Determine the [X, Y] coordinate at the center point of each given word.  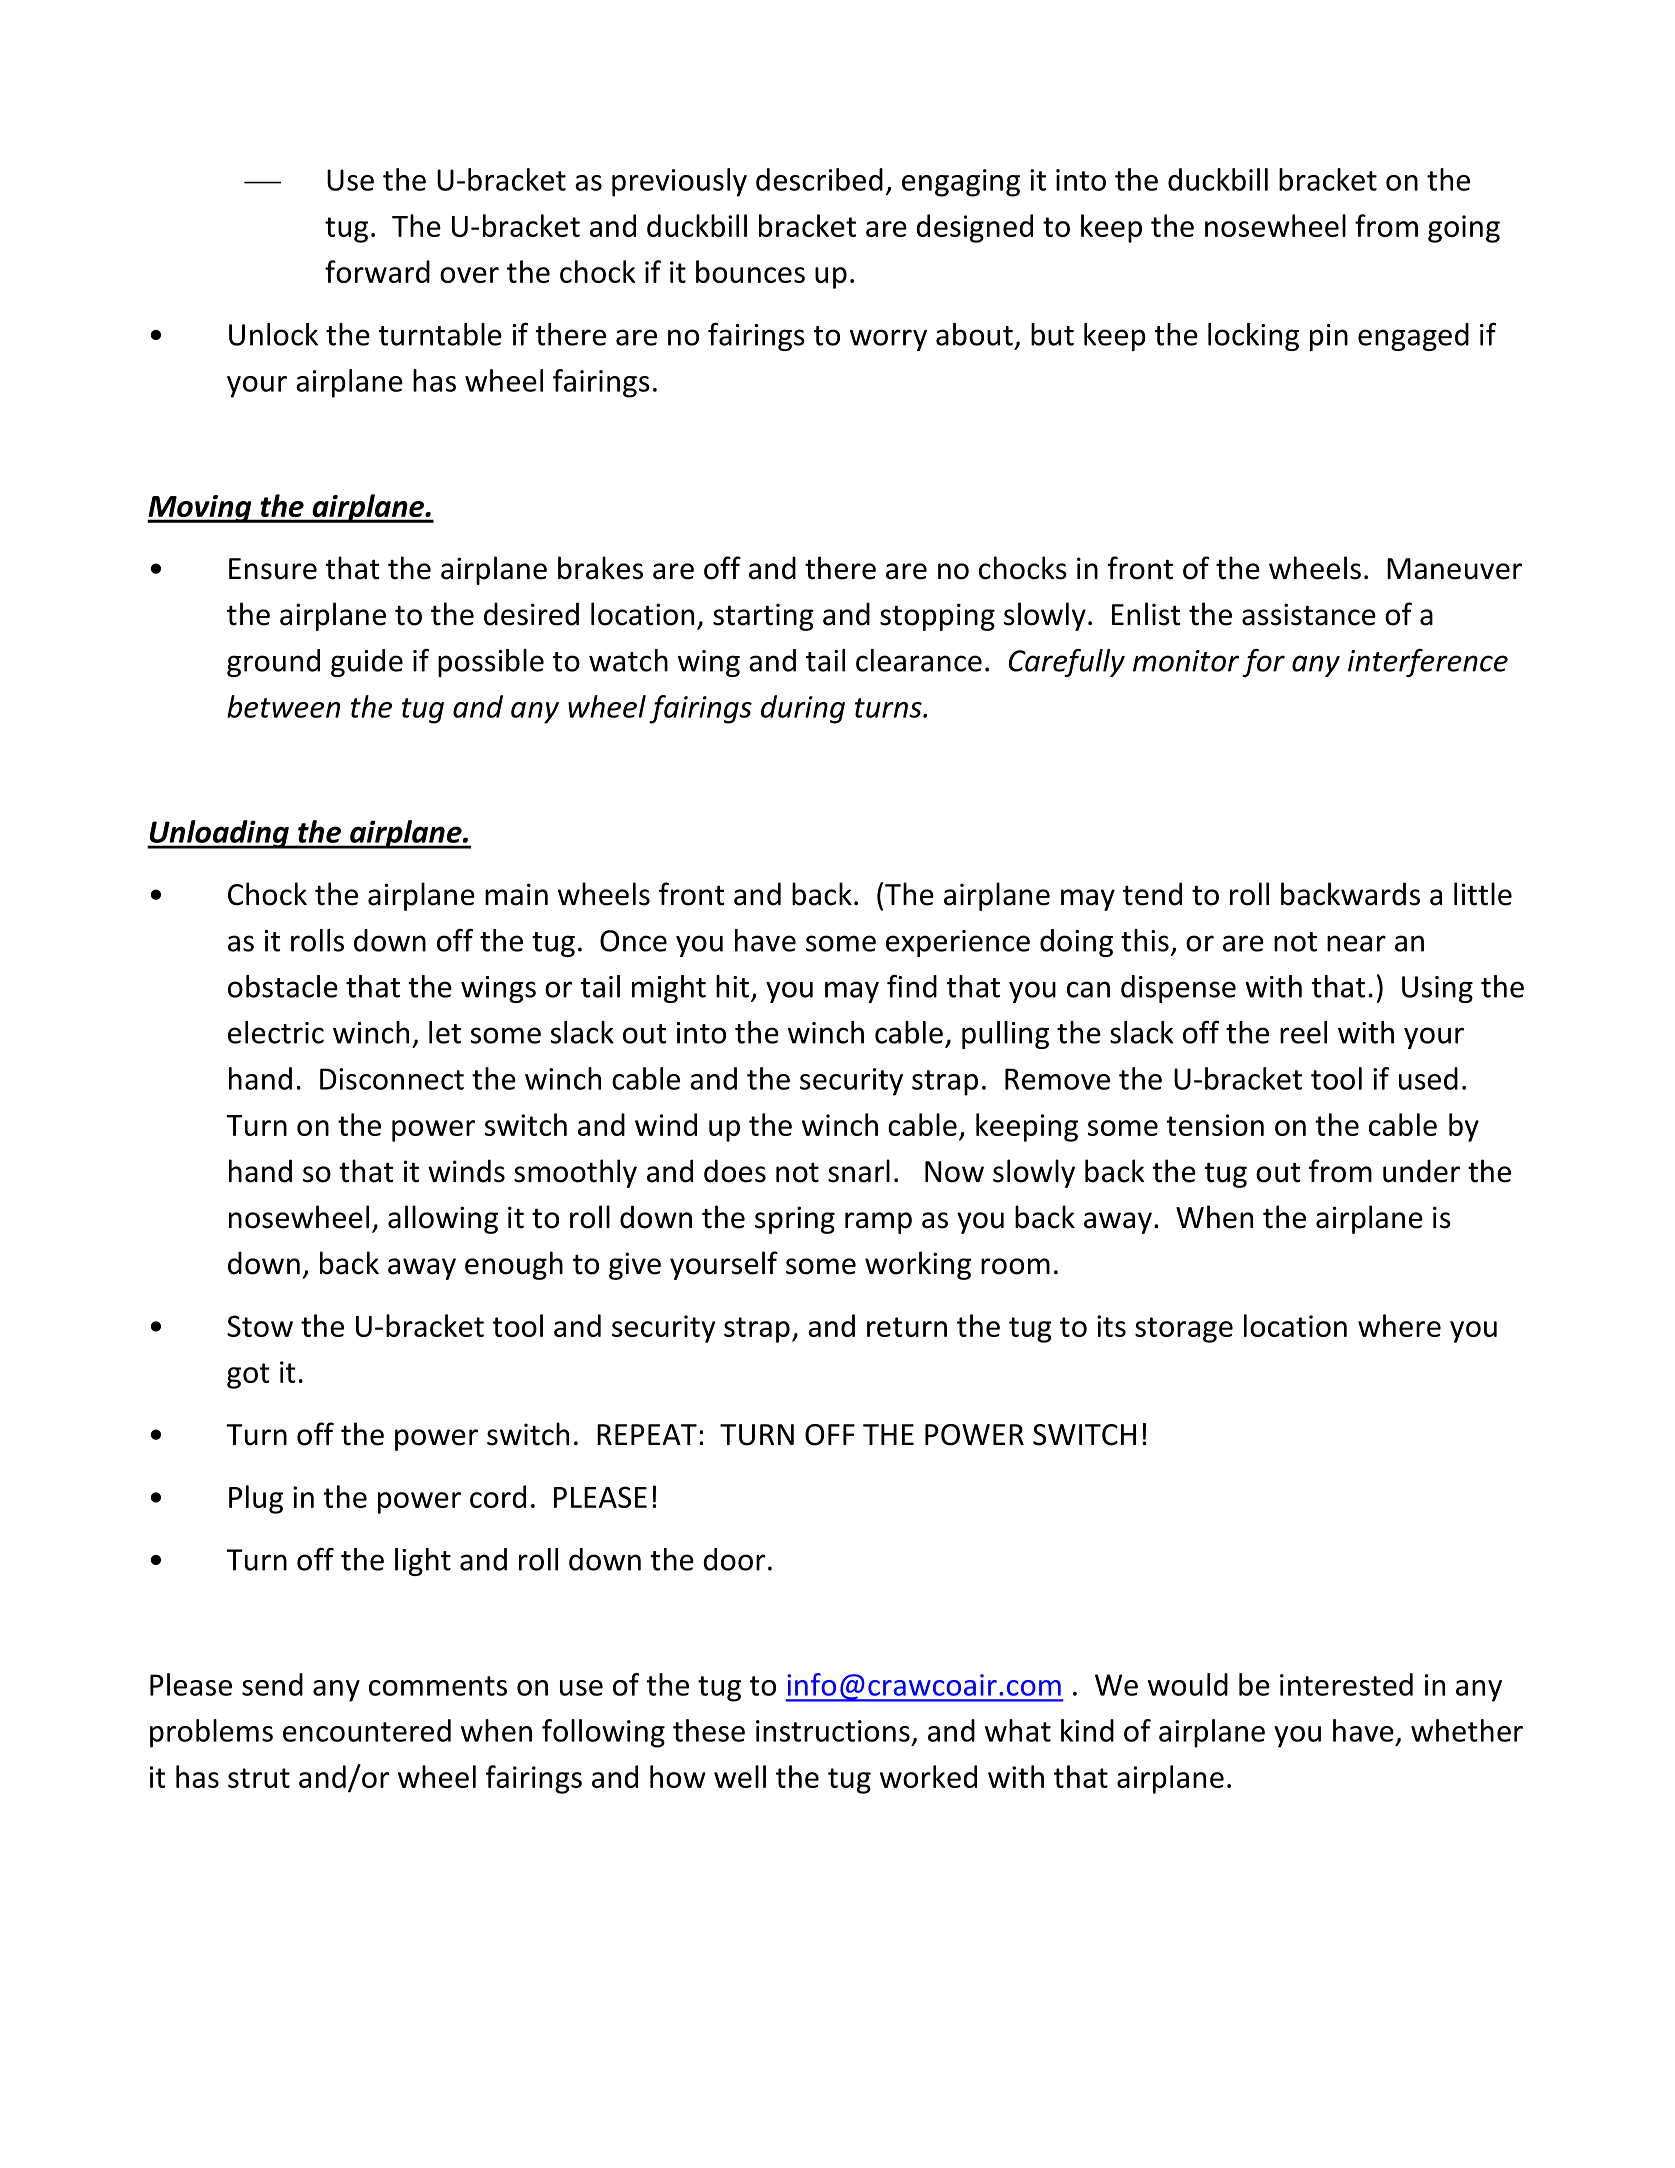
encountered [367, 1730]
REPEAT [647, 1434]
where [1399, 1325]
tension [1215, 1125]
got [248, 1376]
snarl [859, 1171]
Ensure [273, 569]
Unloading [219, 834]
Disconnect [392, 1079]
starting [763, 617]
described [819, 179]
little [1483, 894]
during [803, 709]
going [1464, 229]
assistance [1309, 614]
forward [377, 271]
